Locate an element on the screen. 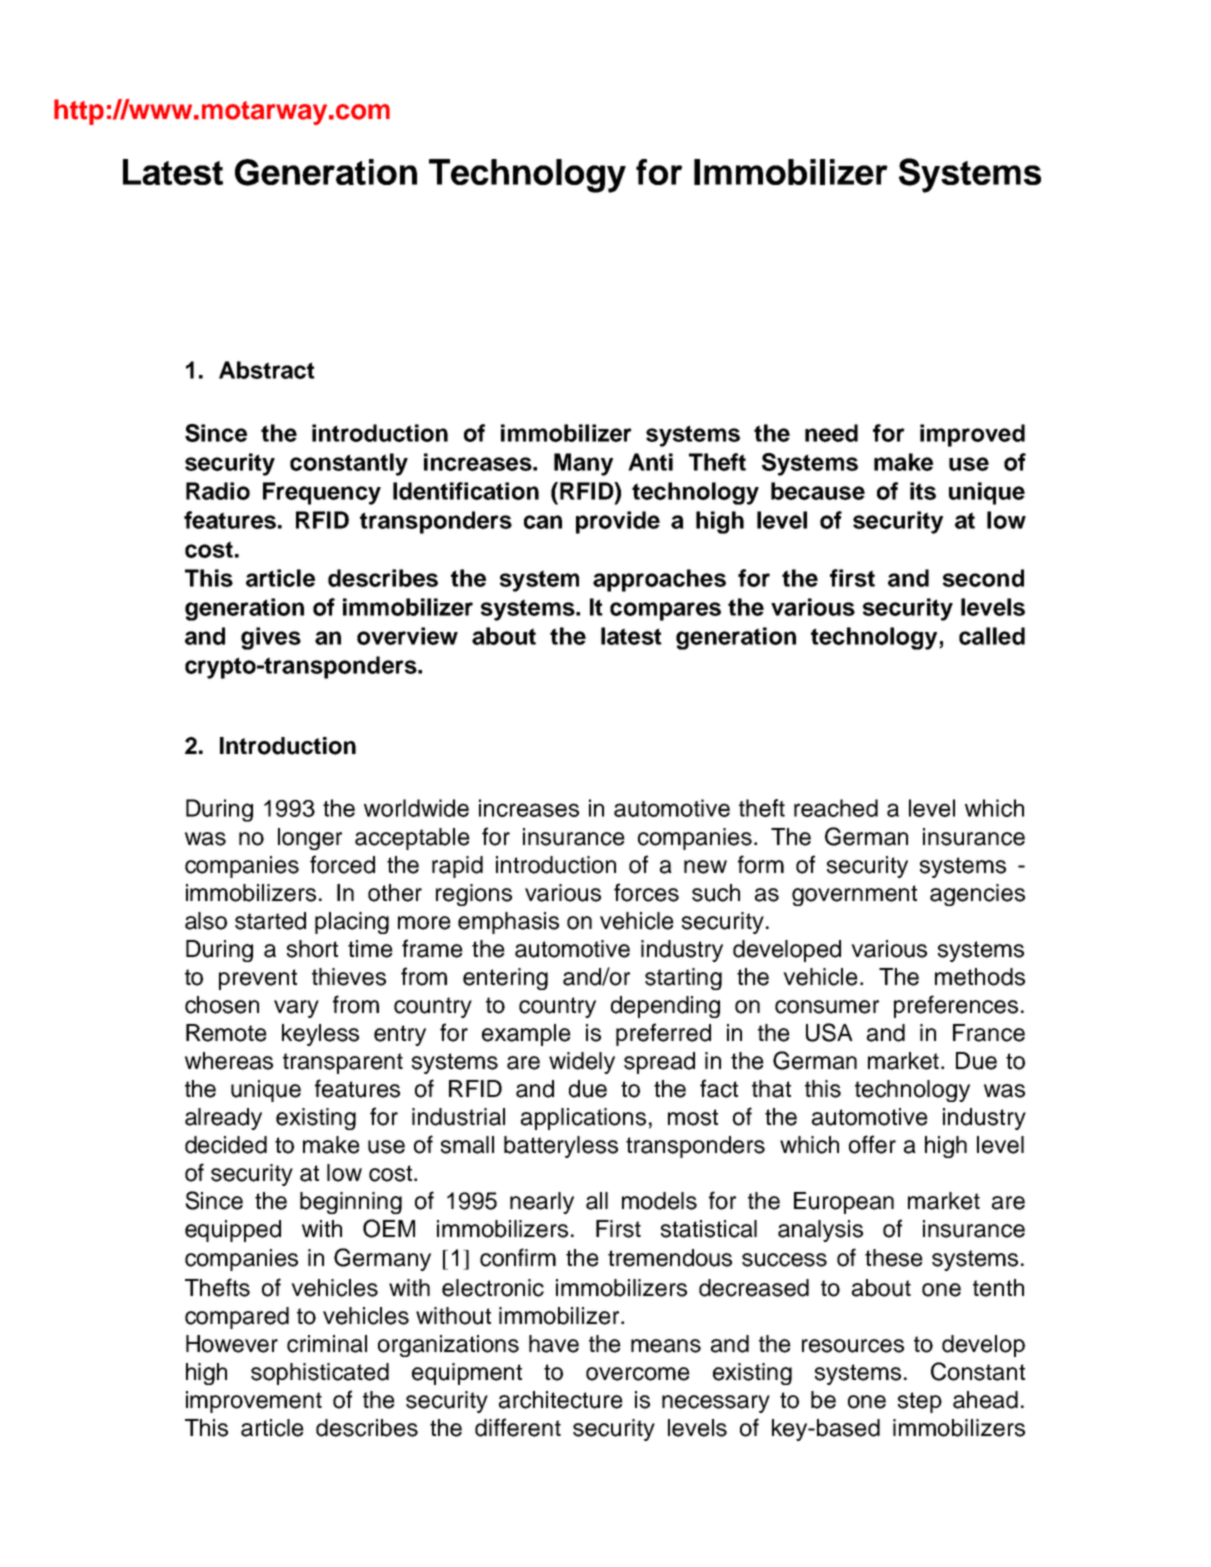 This screenshot has width=1211, height=1567. improved is located at coordinates (972, 435).
